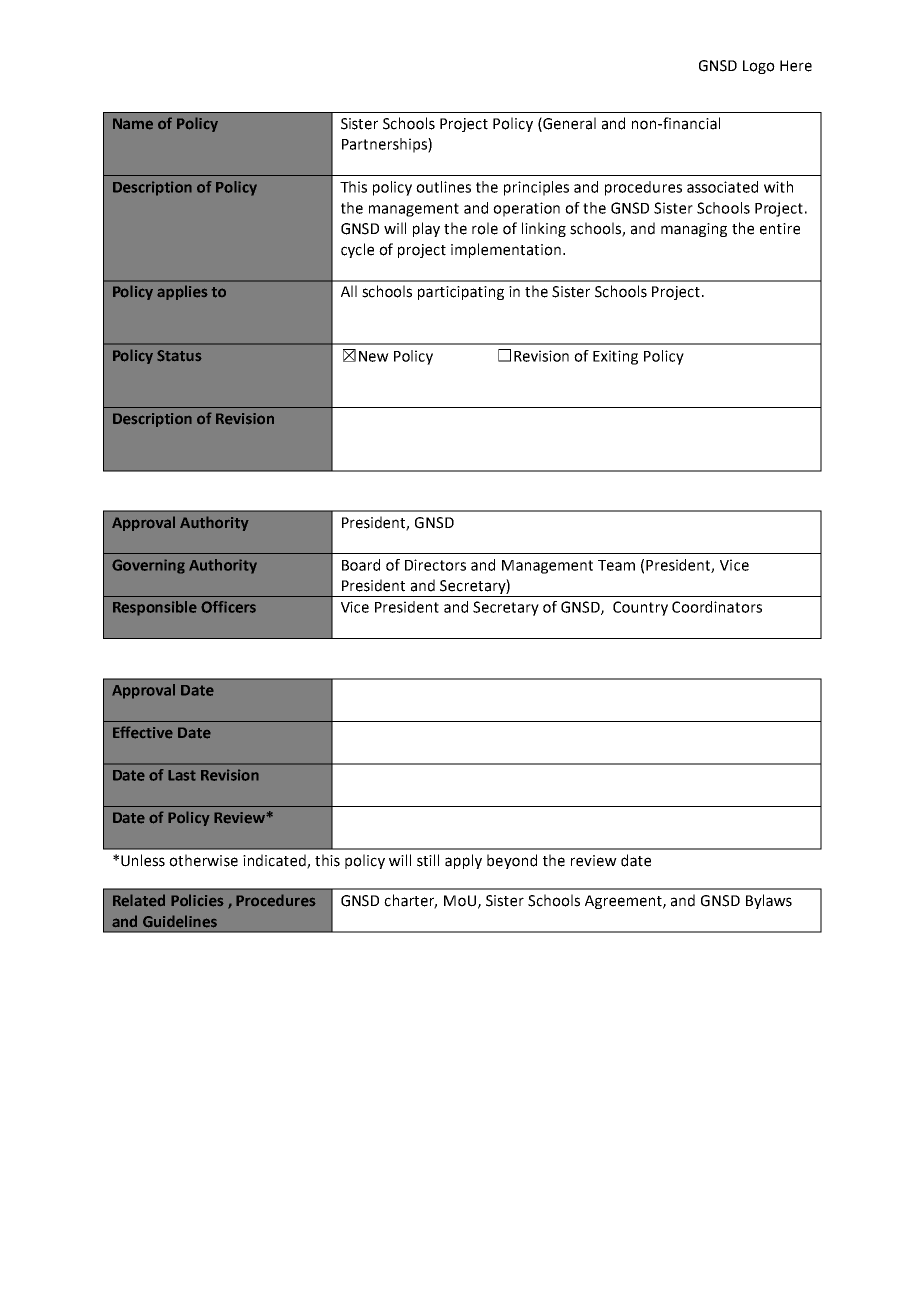  I want to click on Team, so click(616, 565).
